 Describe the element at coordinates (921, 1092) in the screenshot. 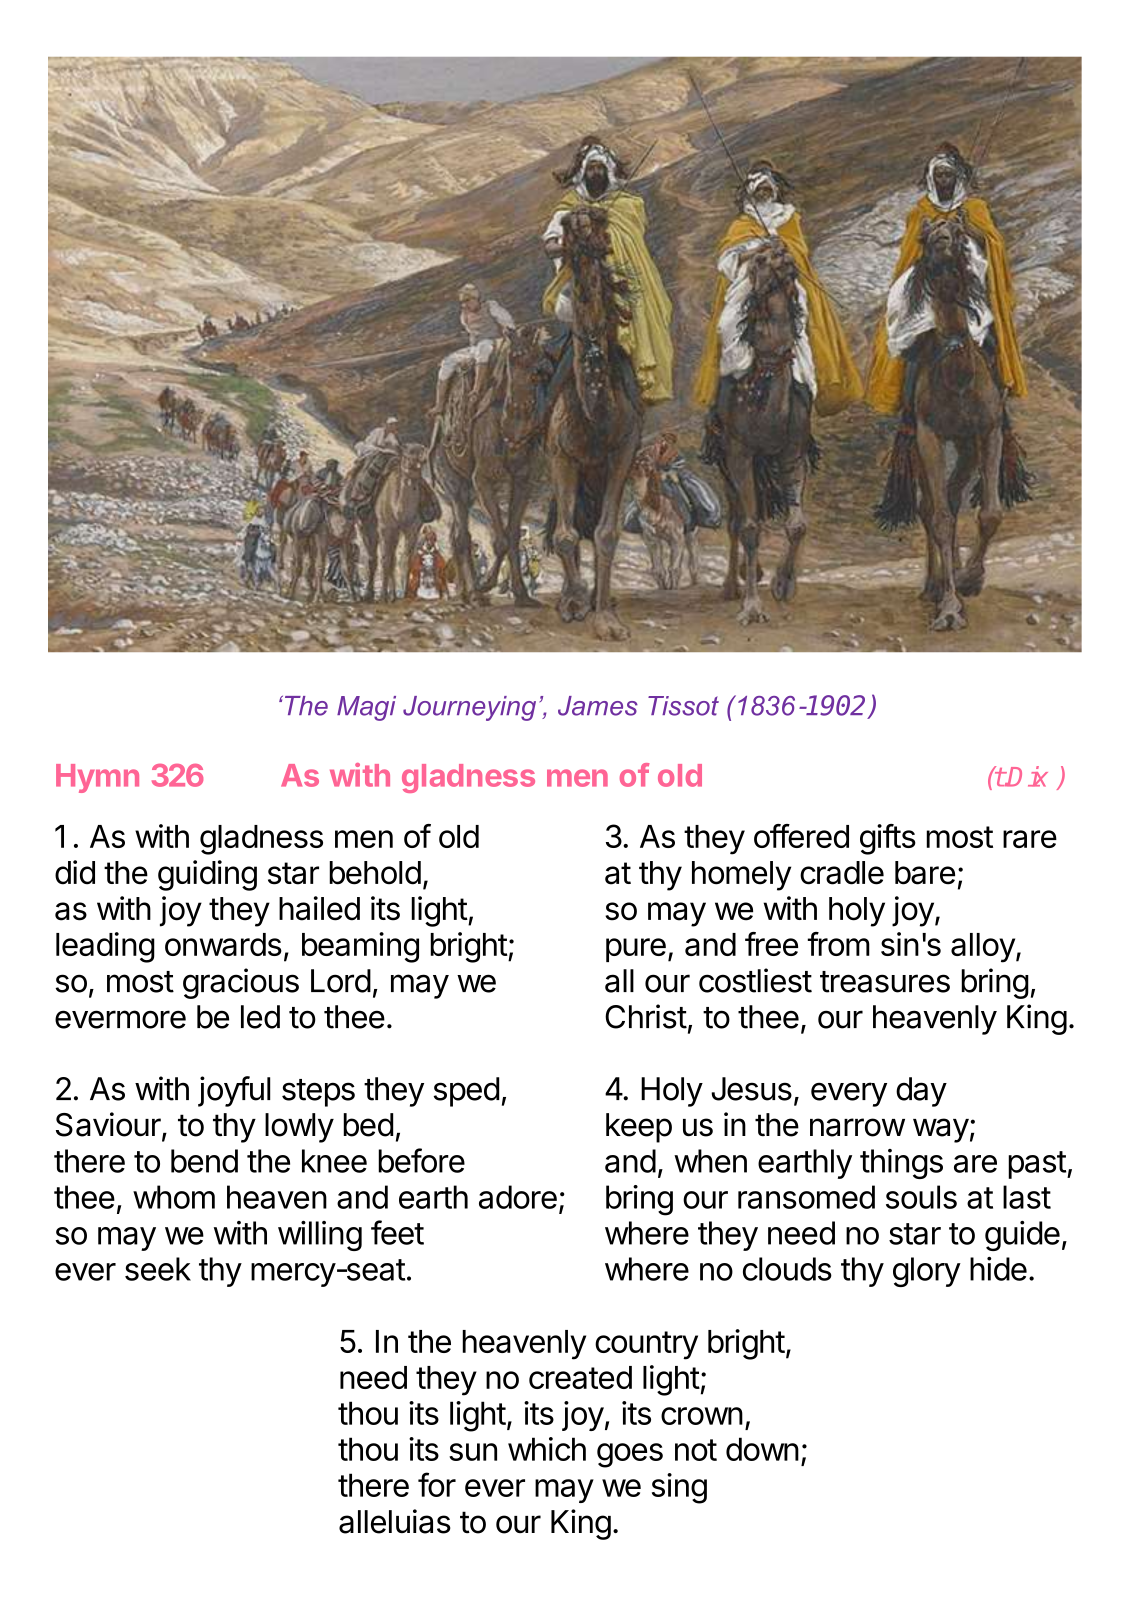

I see `day` at that location.
